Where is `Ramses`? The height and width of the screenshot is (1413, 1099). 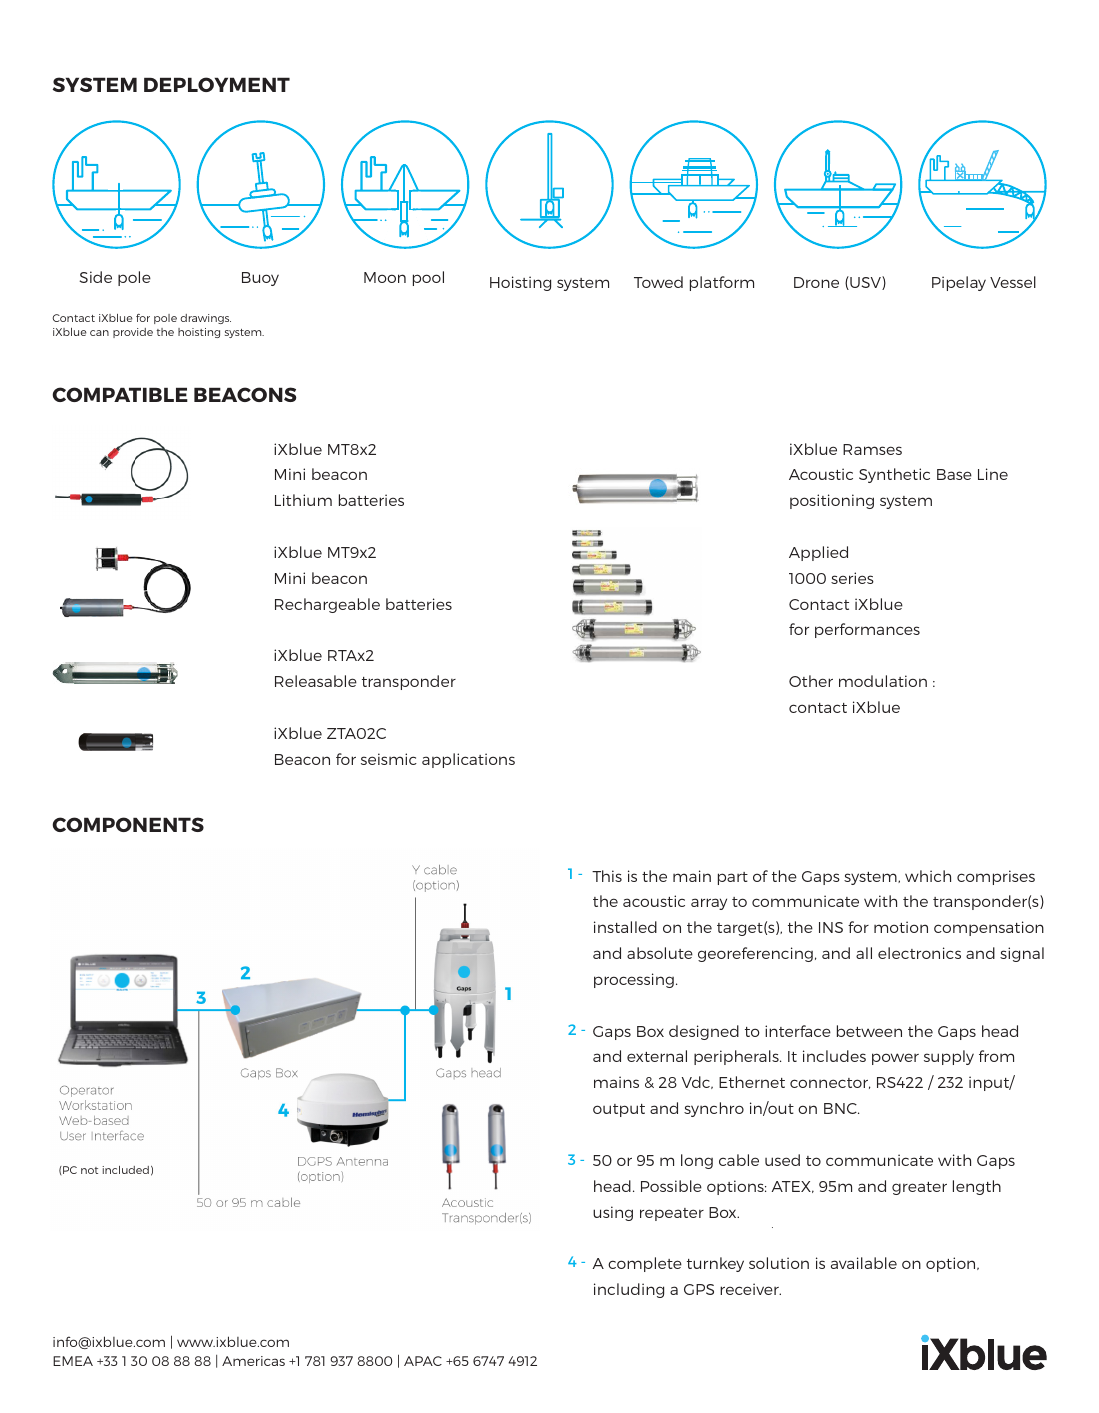
Ramses is located at coordinates (872, 449).
